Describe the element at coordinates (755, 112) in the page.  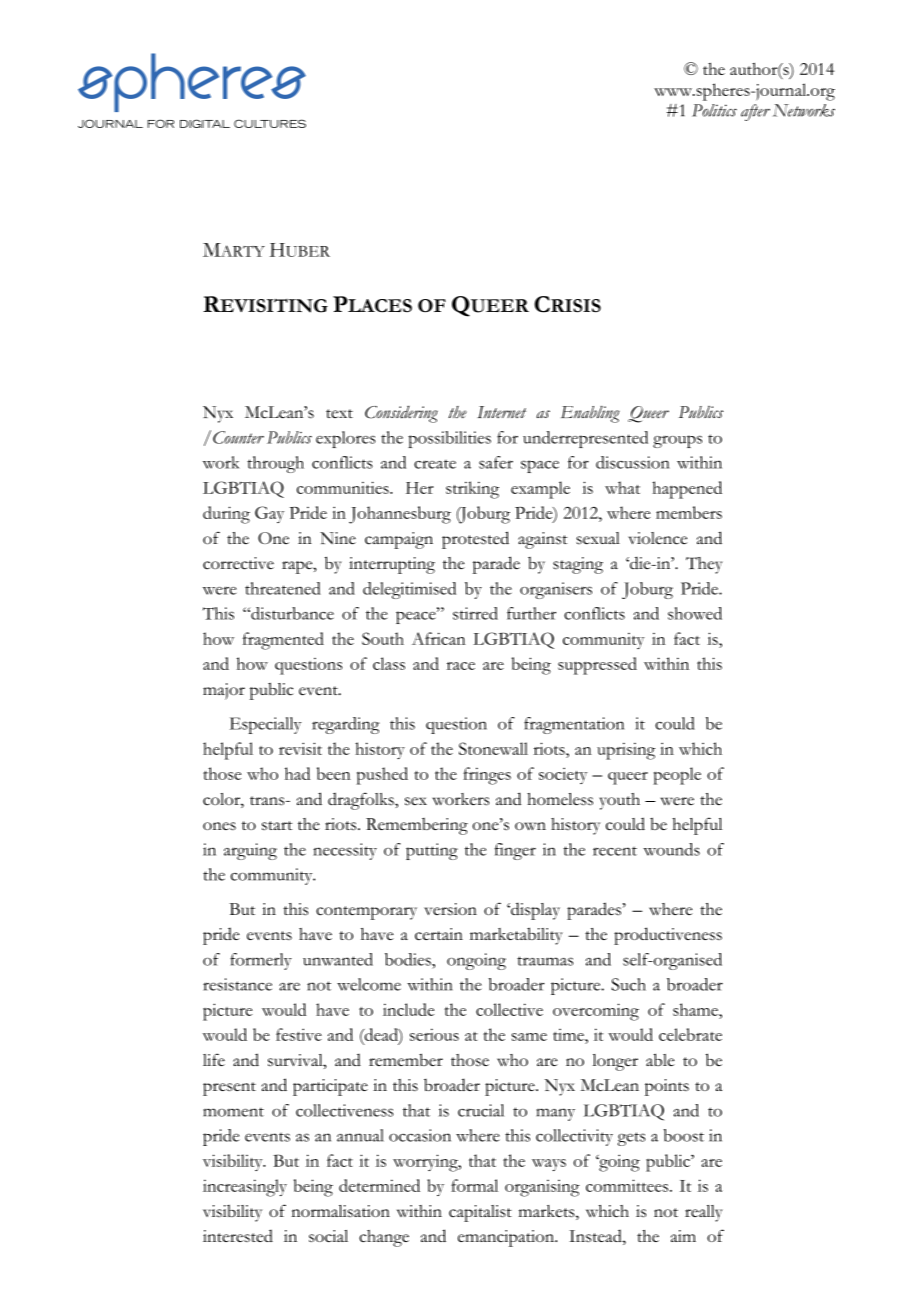
I see `after` at that location.
